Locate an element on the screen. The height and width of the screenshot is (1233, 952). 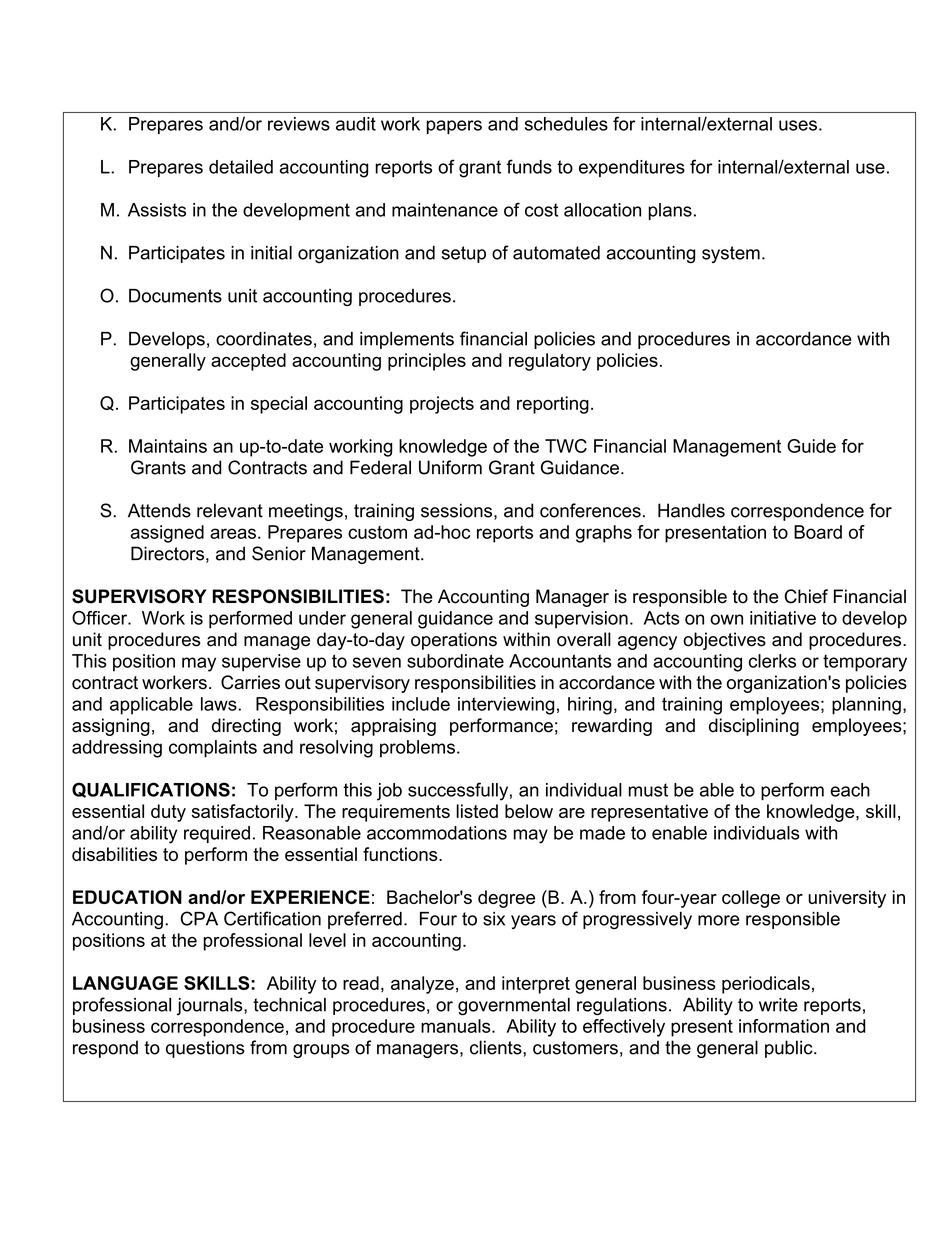
detailed is located at coordinates (241, 167).
